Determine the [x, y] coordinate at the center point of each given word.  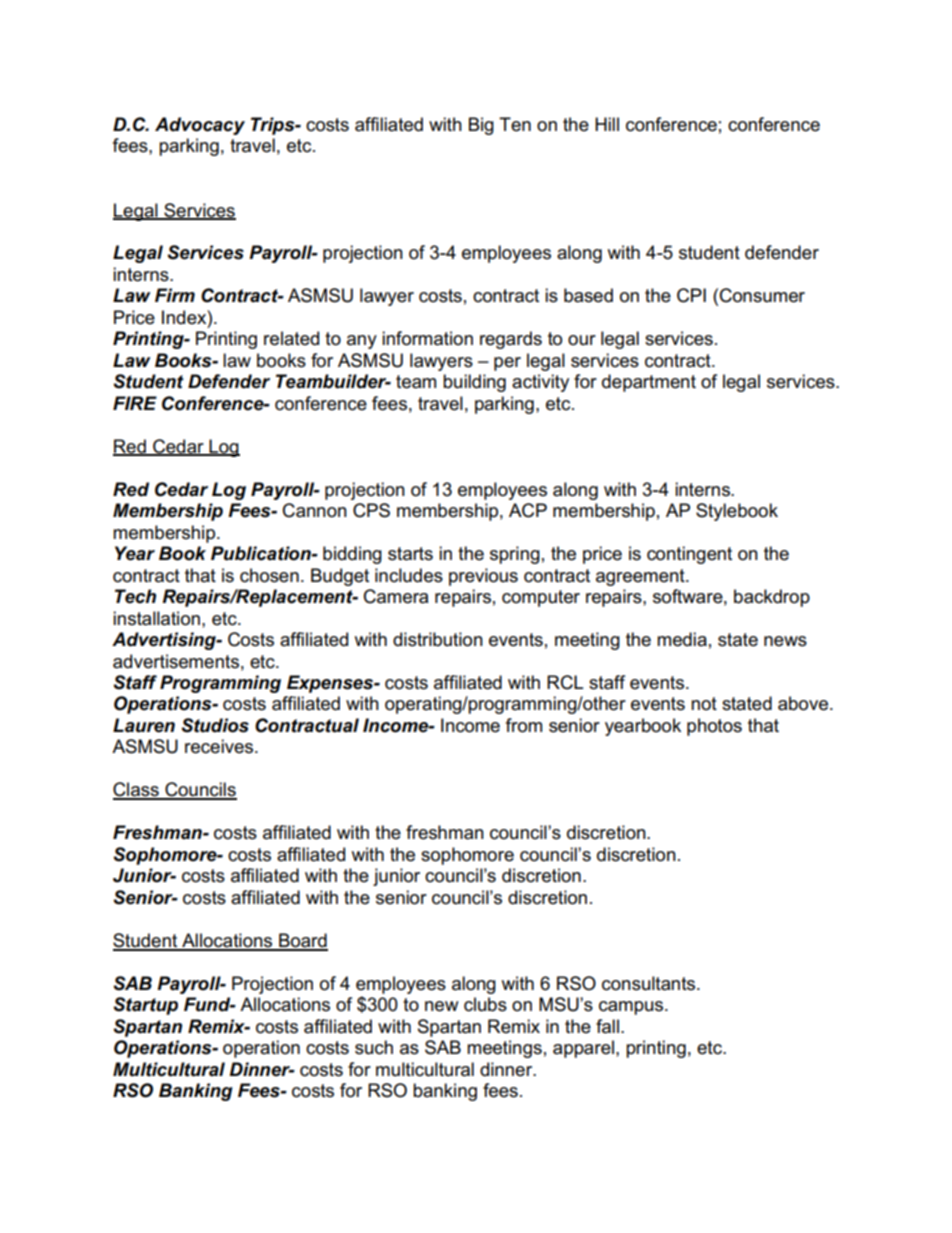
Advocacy [200, 126]
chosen [269, 575]
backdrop [772, 598]
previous [483, 577]
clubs [485, 1004]
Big [481, 126]
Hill [607, 124]
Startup [145, 1006]
